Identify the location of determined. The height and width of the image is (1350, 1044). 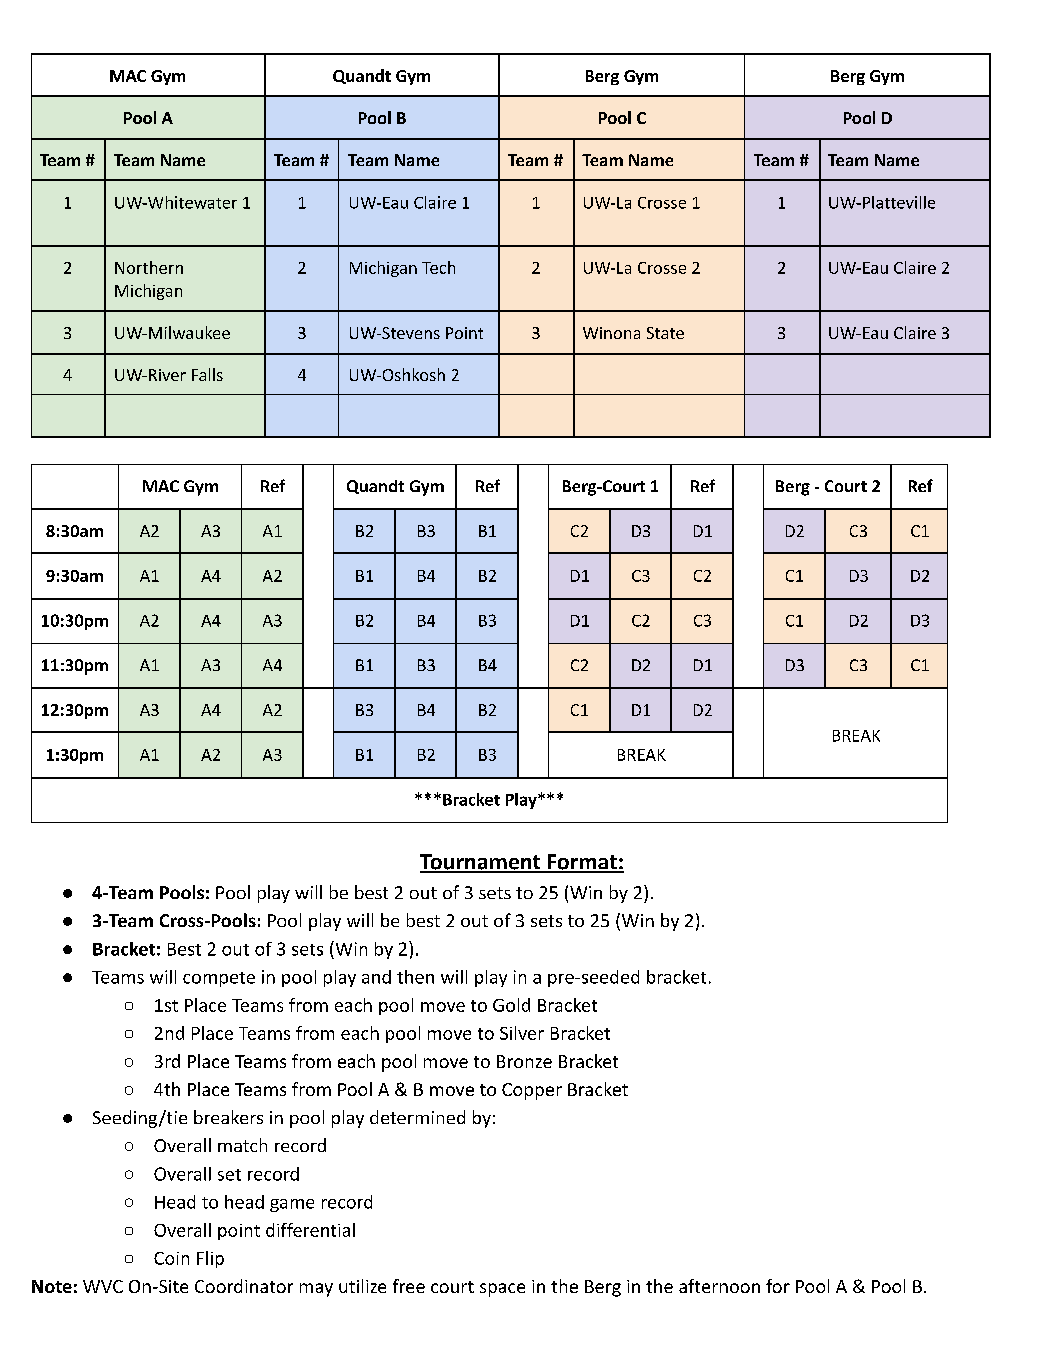
(417, 1117).
